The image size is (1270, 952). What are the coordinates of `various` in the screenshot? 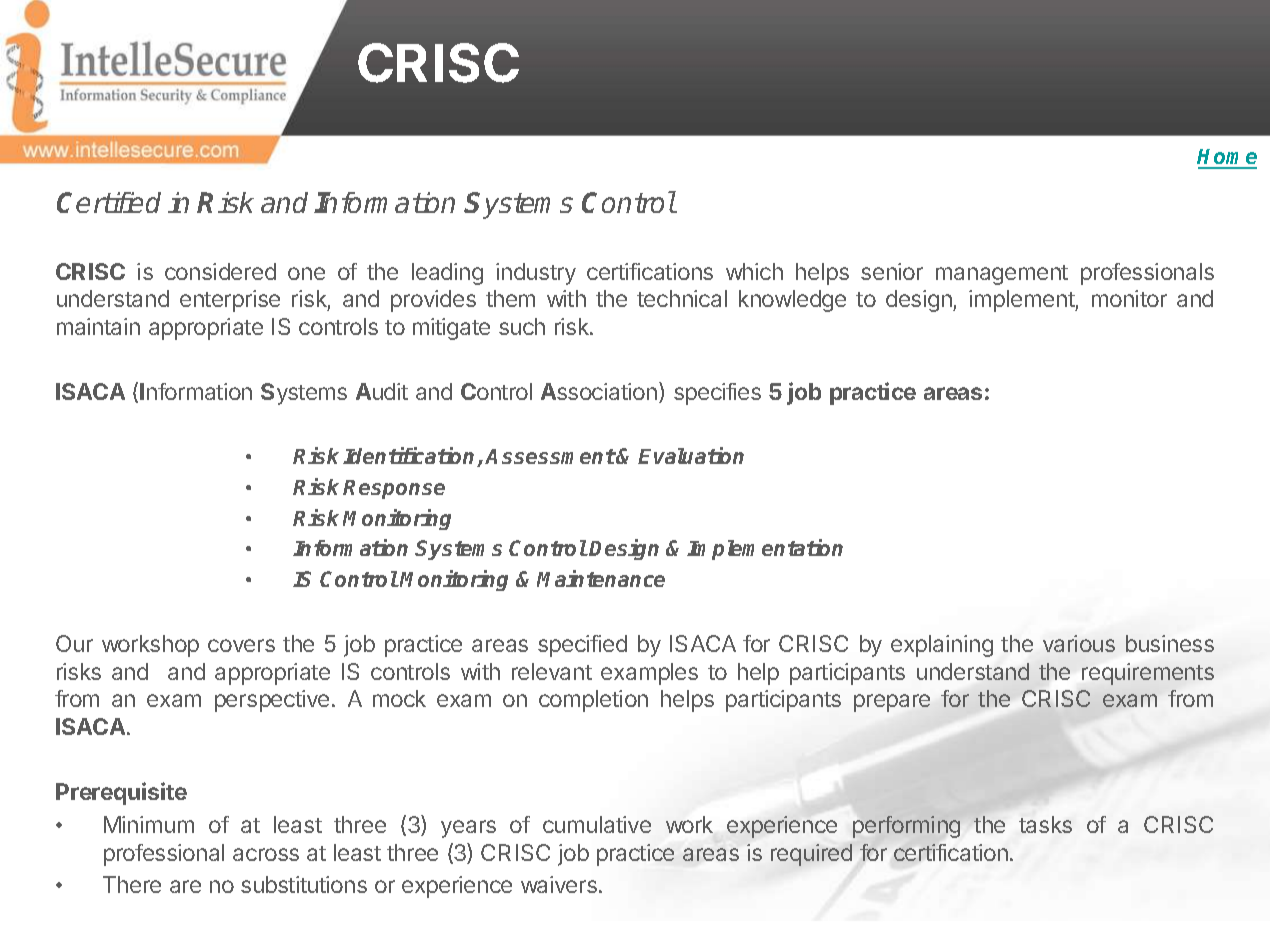 It's located at (1079, 643).
